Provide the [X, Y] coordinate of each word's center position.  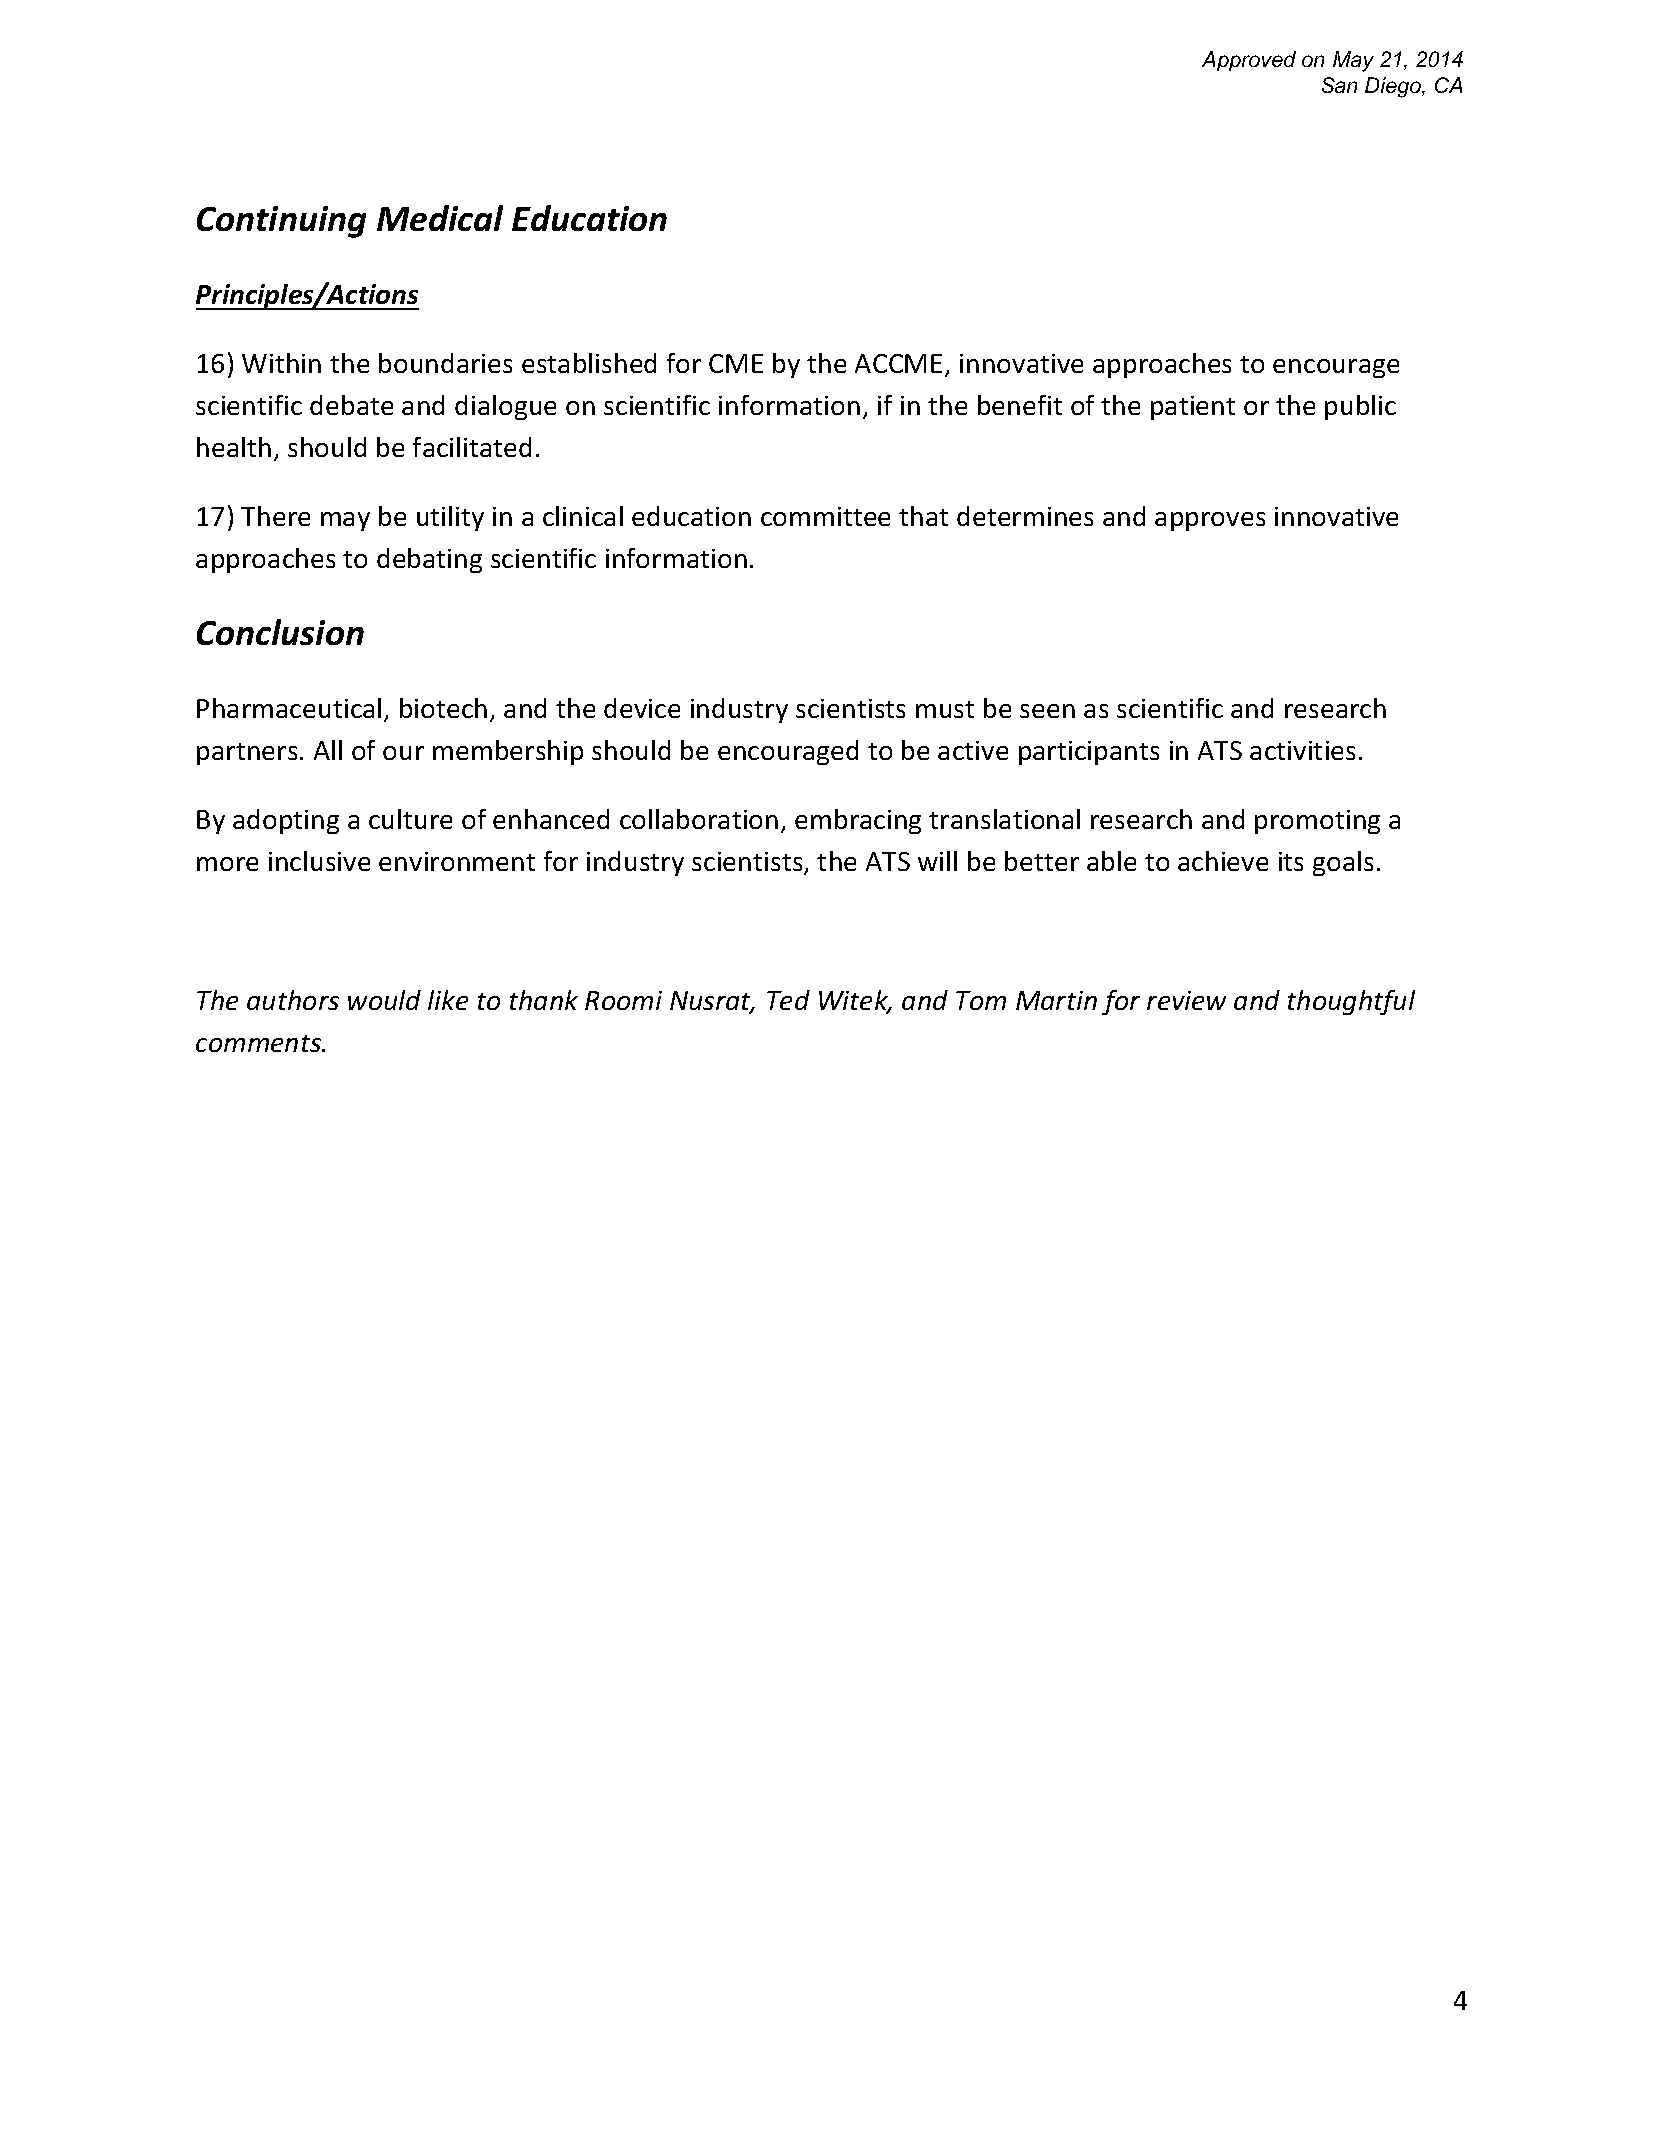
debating [429, 560]
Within [281, 363]
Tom [981, 1000]
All [328, 750]
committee [825, 516]
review [1186, 1000]
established [589, 363]
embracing [858, 821]
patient [1193, 408]
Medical [440, 218]
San [1339, 85]
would [384, 1000]
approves [1210, 521]
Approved [1249, 61]
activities [1302, 750]
